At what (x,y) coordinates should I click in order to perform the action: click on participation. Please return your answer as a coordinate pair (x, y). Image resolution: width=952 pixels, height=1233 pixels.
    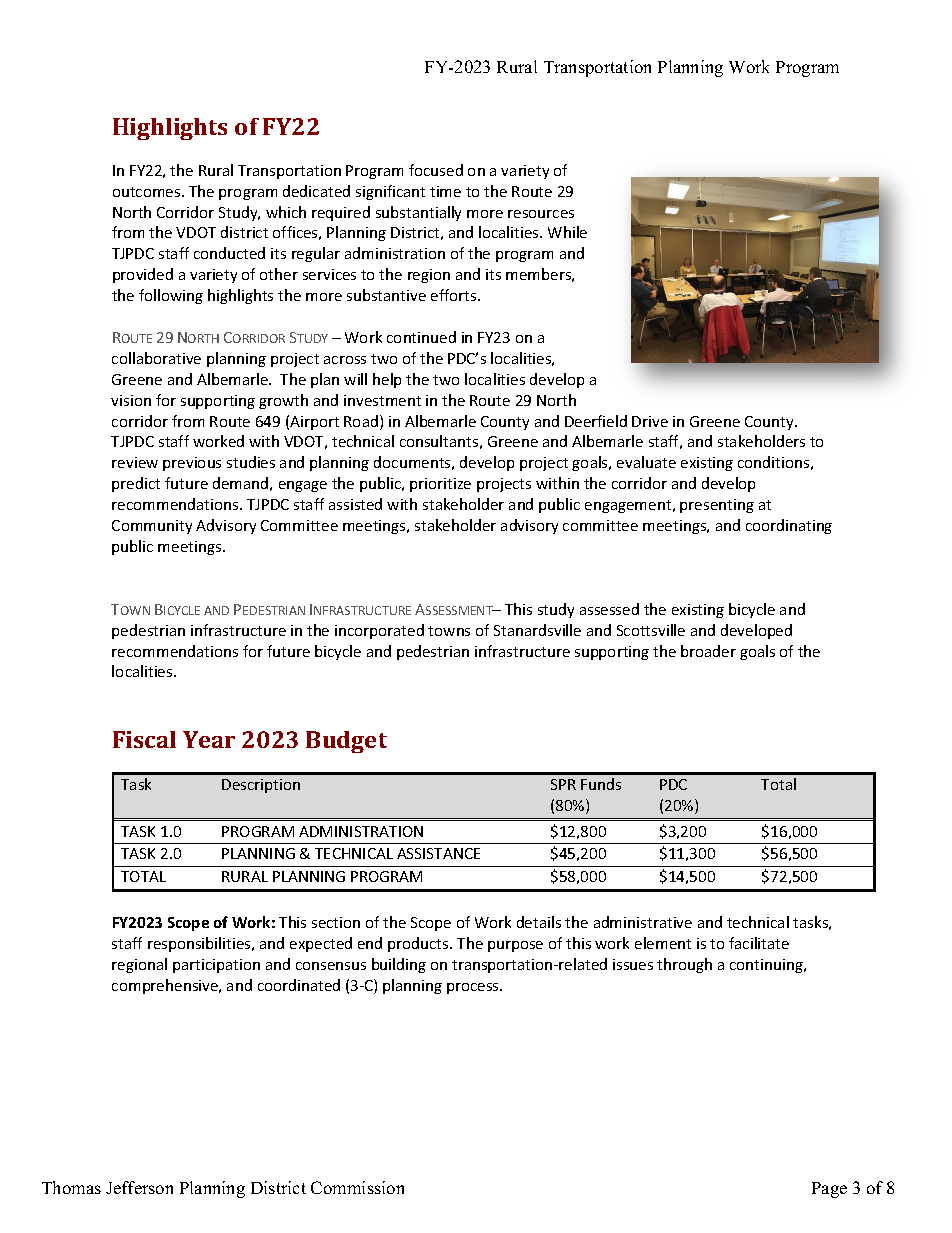
    Looking at the image, I should click on (216, 966).
